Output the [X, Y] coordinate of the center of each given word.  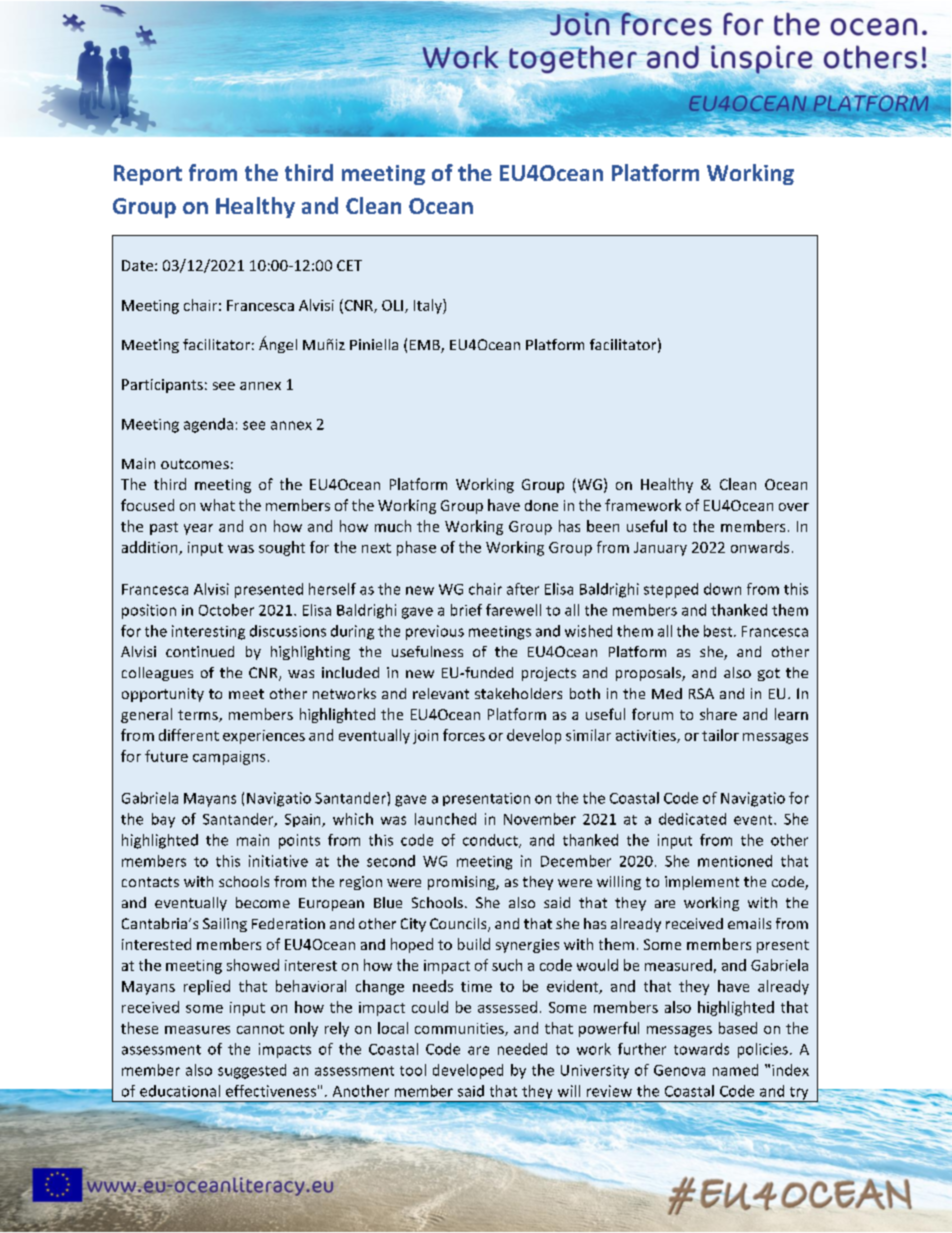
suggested [252, 1071]
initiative [278, 861]
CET [349, 265]
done [541, 505]
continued [200, 651]
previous [435, 632]
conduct [491, 841]
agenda [208, 425]
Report [148, 175]
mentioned [735, 861]
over [794, 507]
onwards [760, 547]
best [719, 631]
